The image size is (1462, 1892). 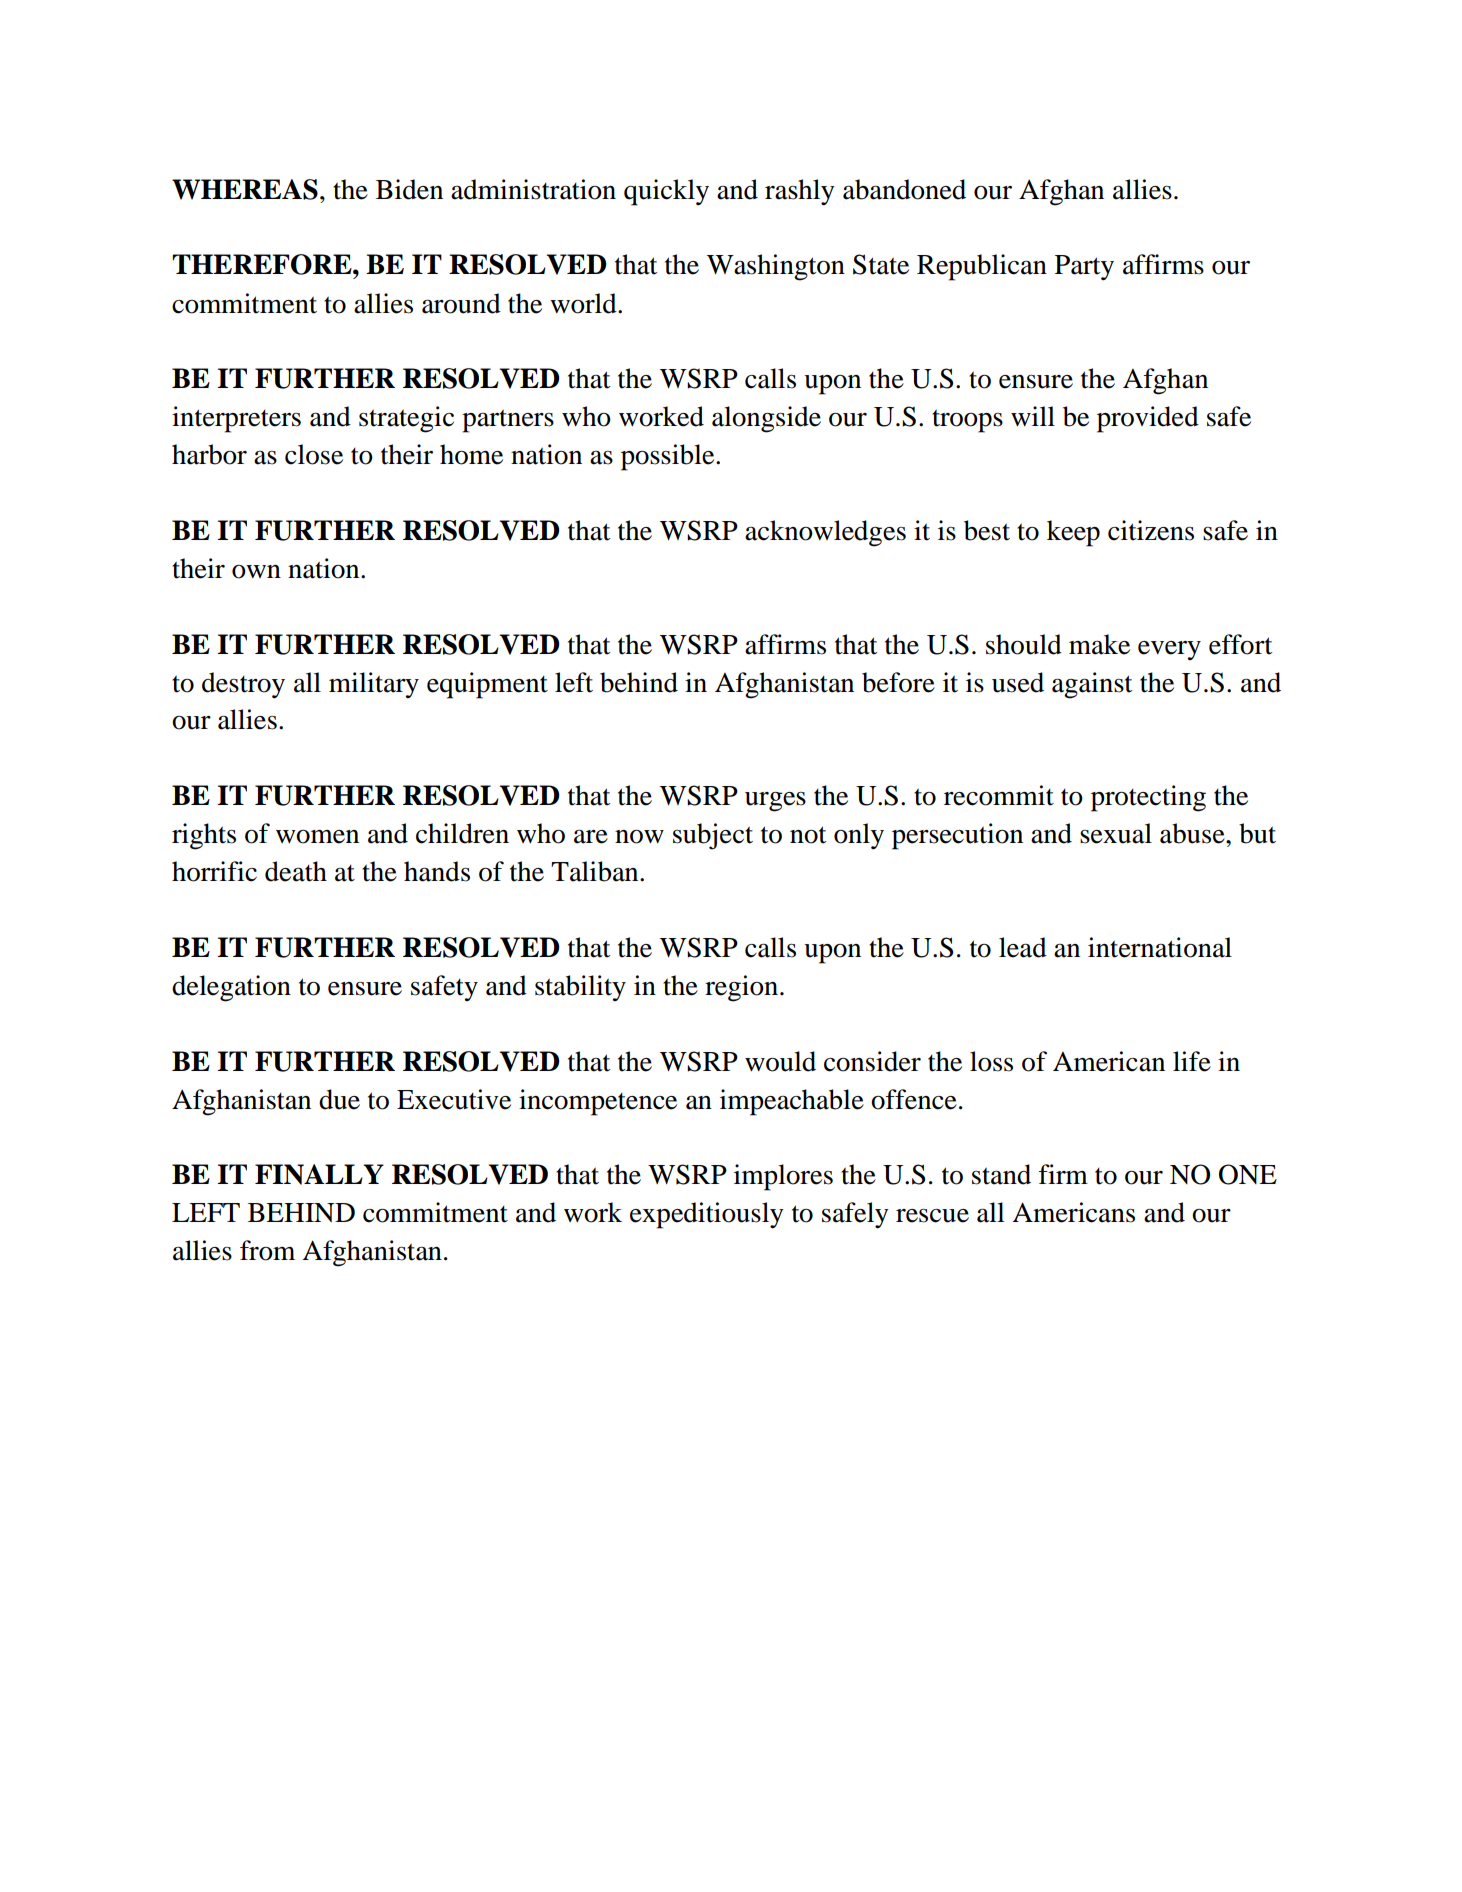 What do you see at coordinates (256, 572) in the screenshot?
I see `own` at bounding box center [256, 572].
